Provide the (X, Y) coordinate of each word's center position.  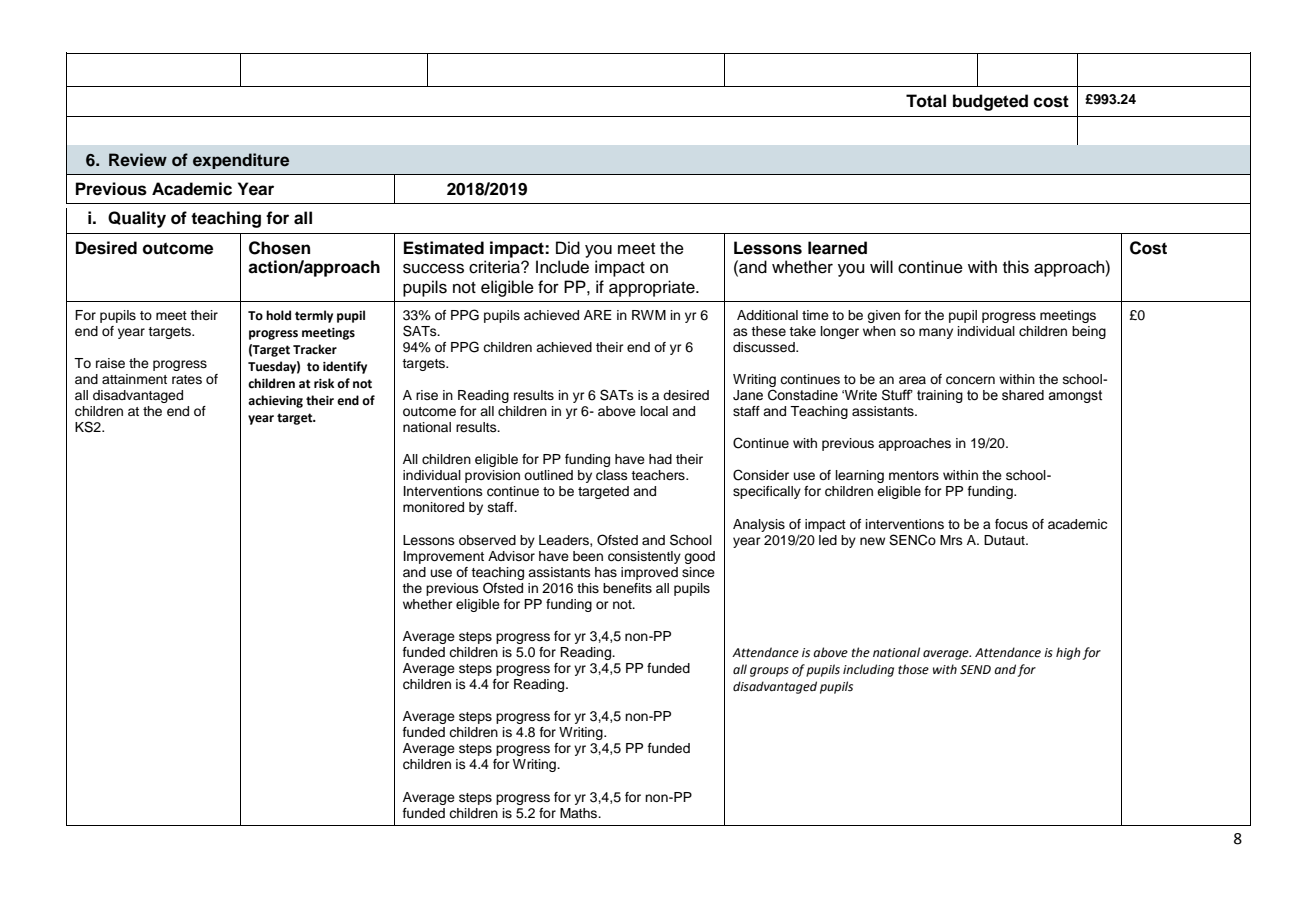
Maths (580, 813)
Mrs (951, 540)
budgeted (990, 102)
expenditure (241, 161)
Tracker (315, 349)
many (936, 333)
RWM (649, 315)
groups (769, 672)
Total (926, 101)
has (606, 572)
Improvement (444, 557)
